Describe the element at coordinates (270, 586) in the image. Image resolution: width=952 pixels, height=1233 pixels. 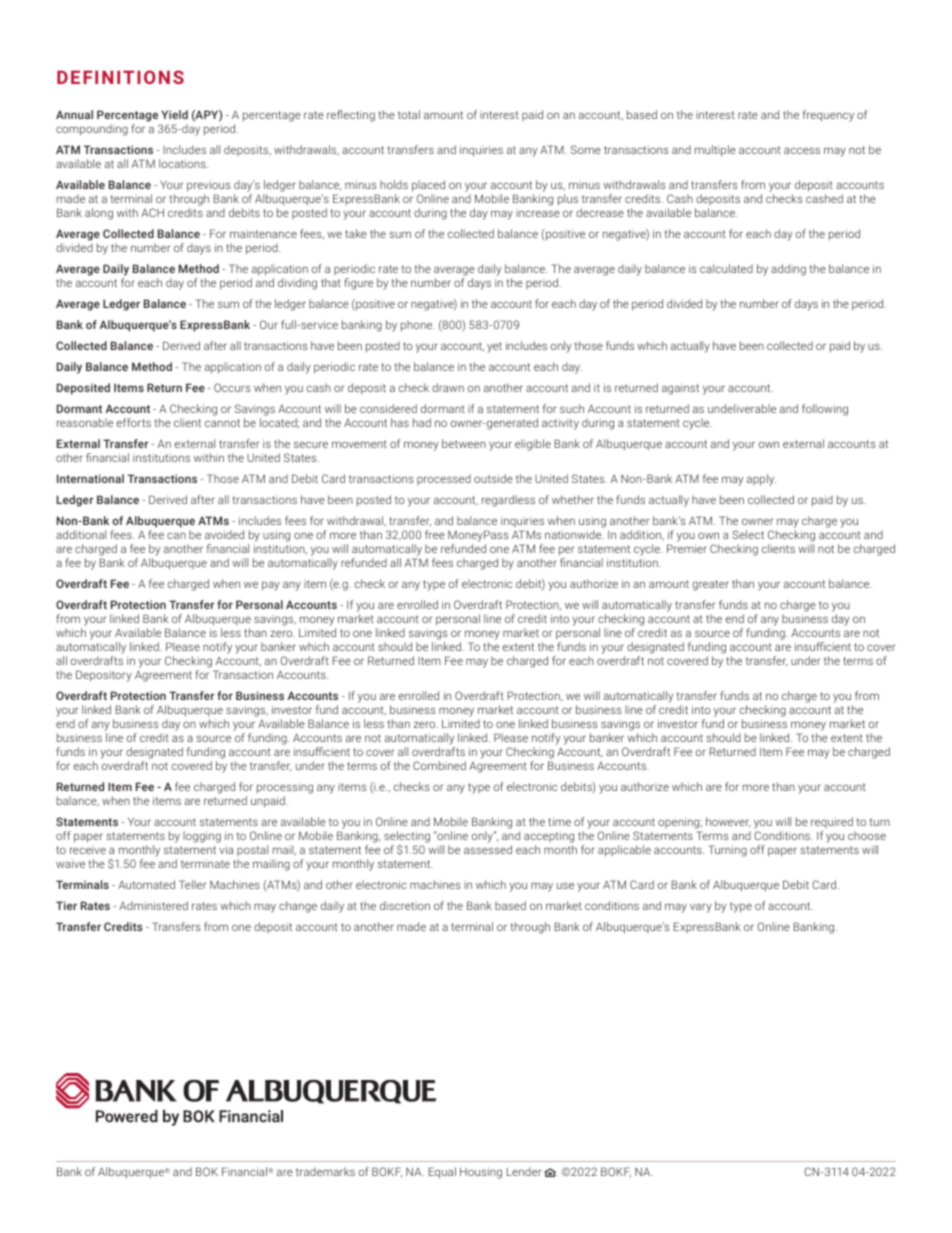
I see `pay` at that location.
